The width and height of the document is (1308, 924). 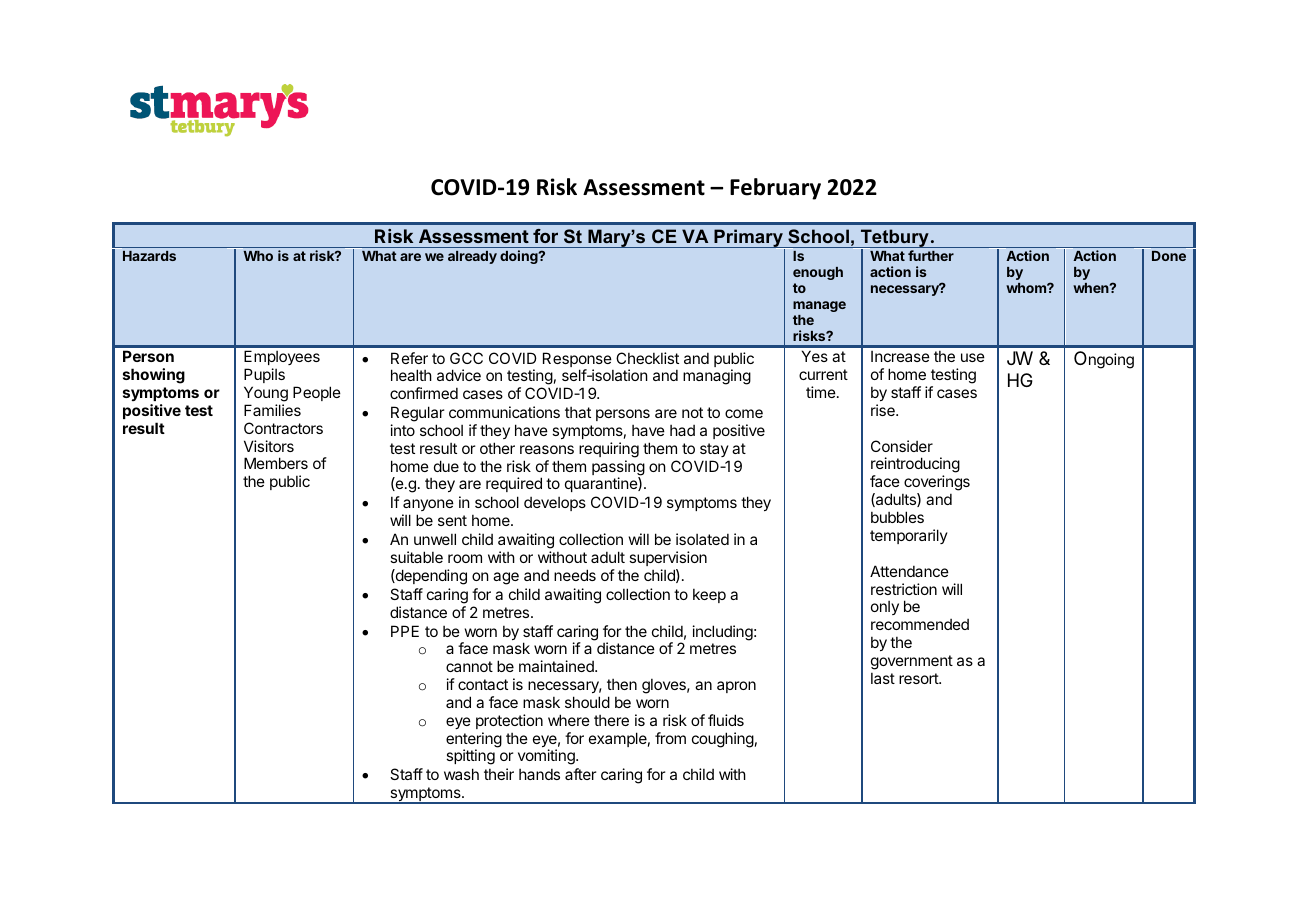 What do you see at coordinates (405, 631) in the document?
I see `PPE` at bounding box center [405, 631].
